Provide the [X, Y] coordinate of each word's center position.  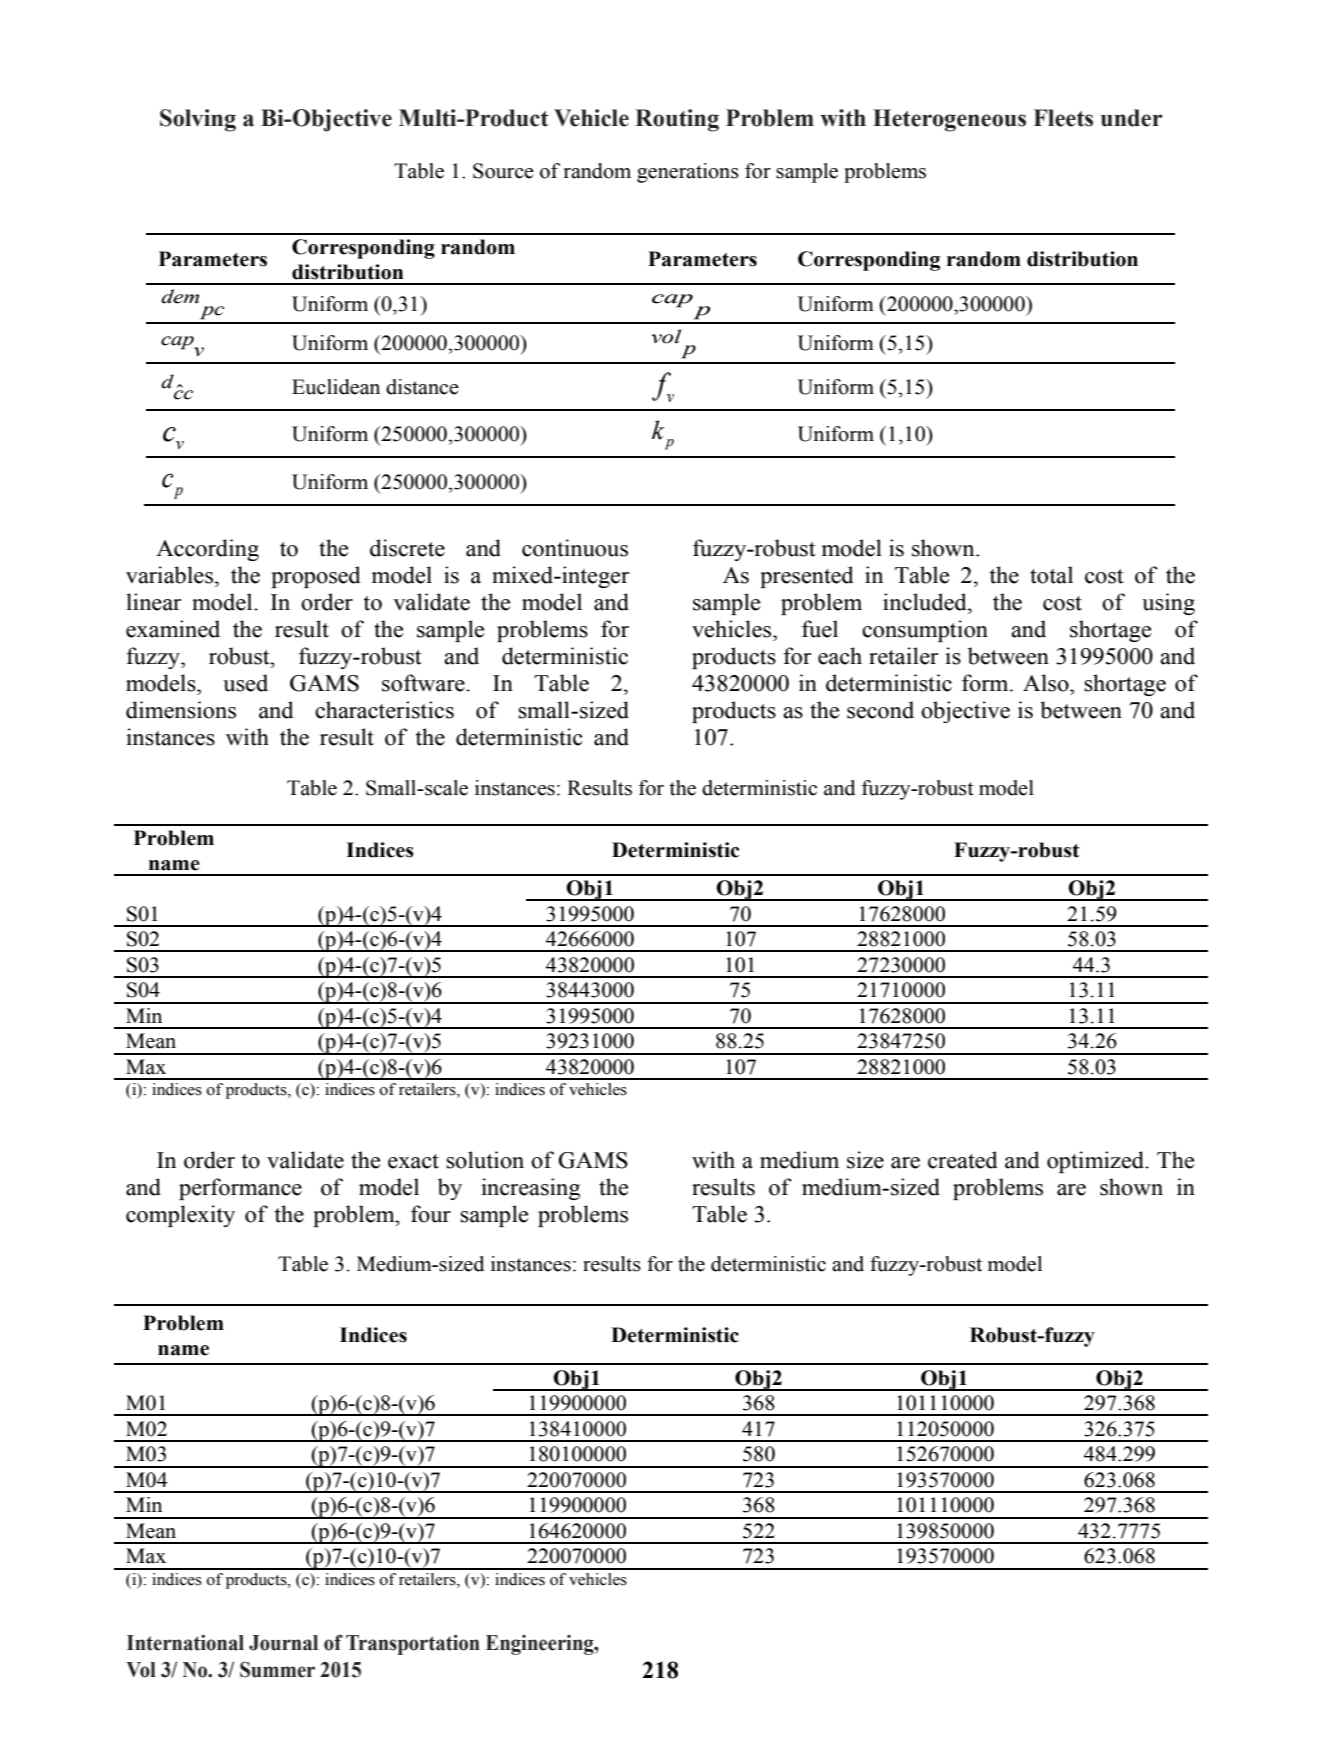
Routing [677, 120]
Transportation [413, 1645]
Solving [198, 120]
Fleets [1063, 118]
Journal [283, 1643]
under [1132, 118]
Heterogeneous [949, 120]
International [185, 1643]
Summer [277, 1669]
